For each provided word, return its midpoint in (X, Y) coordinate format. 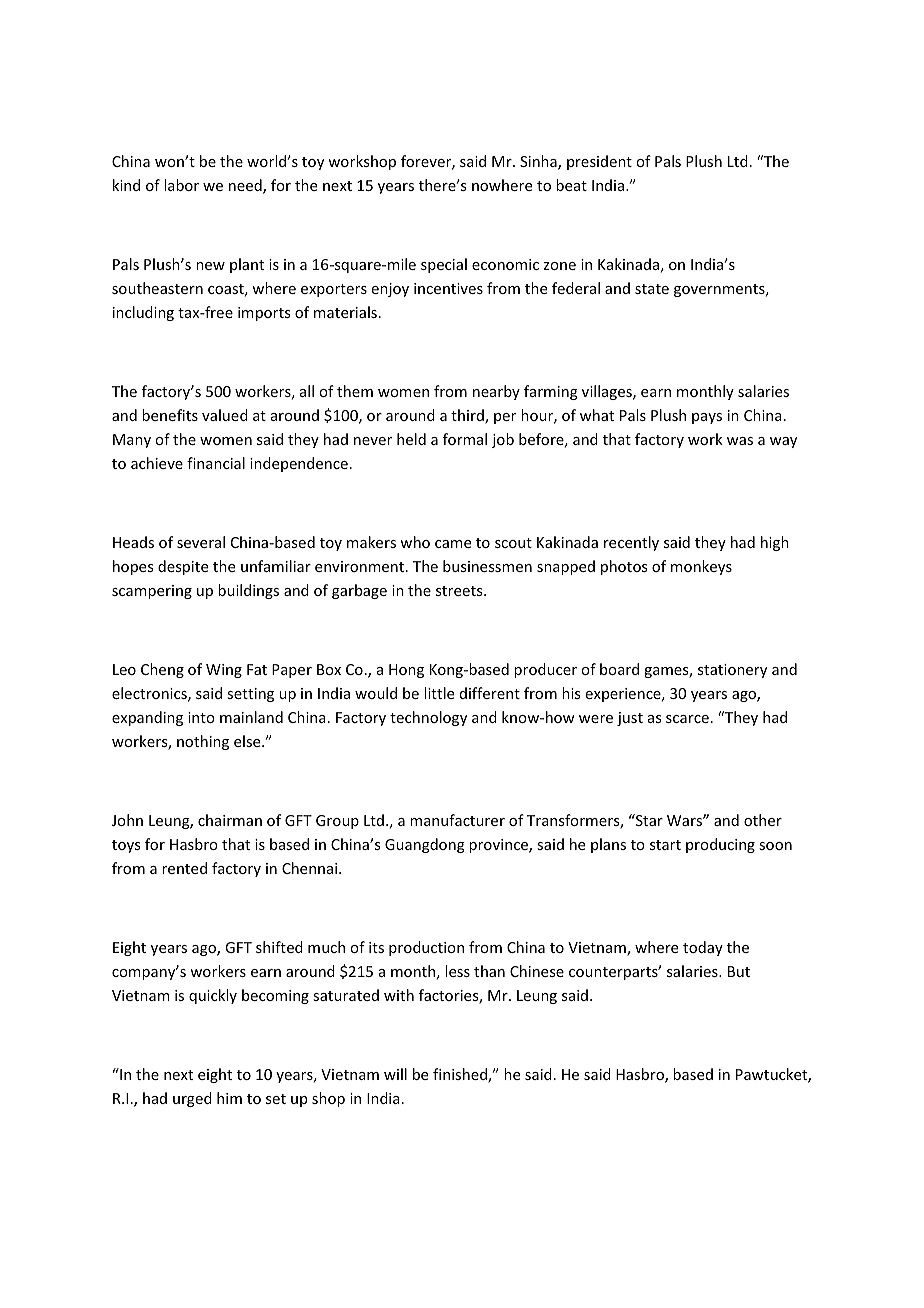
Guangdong (425, 845)
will (395, 1074)
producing (720, 845)
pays (707, 418)
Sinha (539, 162)
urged (192, 1099)
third (468, 416)
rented (184, 868)
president (599, 162)
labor (181, 185)
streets (460, 591)
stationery (732, 671)
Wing (224, 671)
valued (225, 415)
